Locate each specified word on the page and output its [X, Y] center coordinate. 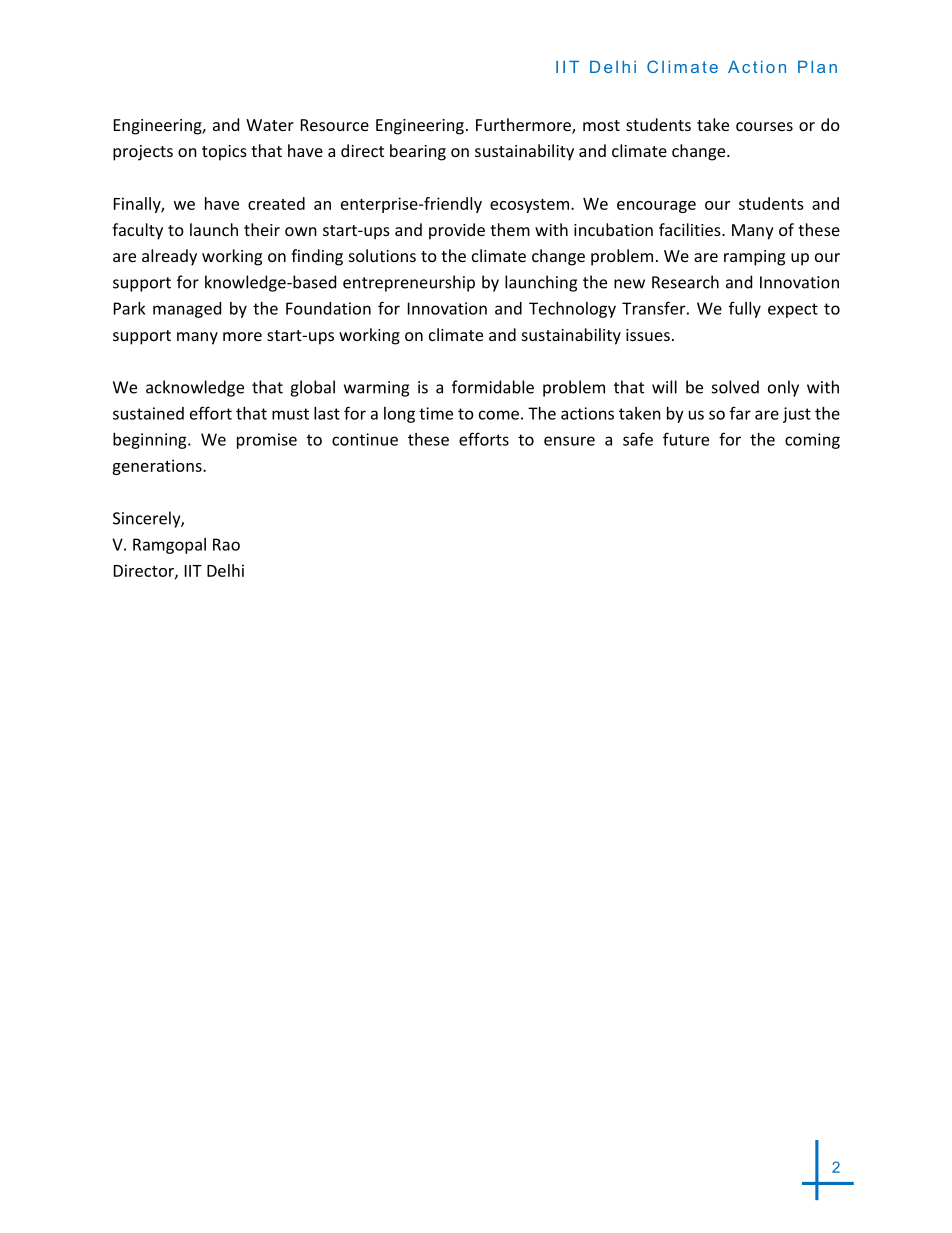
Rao [226, 544]
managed [187, 310]
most [601, 125]
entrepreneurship [409, 283]
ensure [569, 441]
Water [270, 125]
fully [745, 309]
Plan [817, 67]
